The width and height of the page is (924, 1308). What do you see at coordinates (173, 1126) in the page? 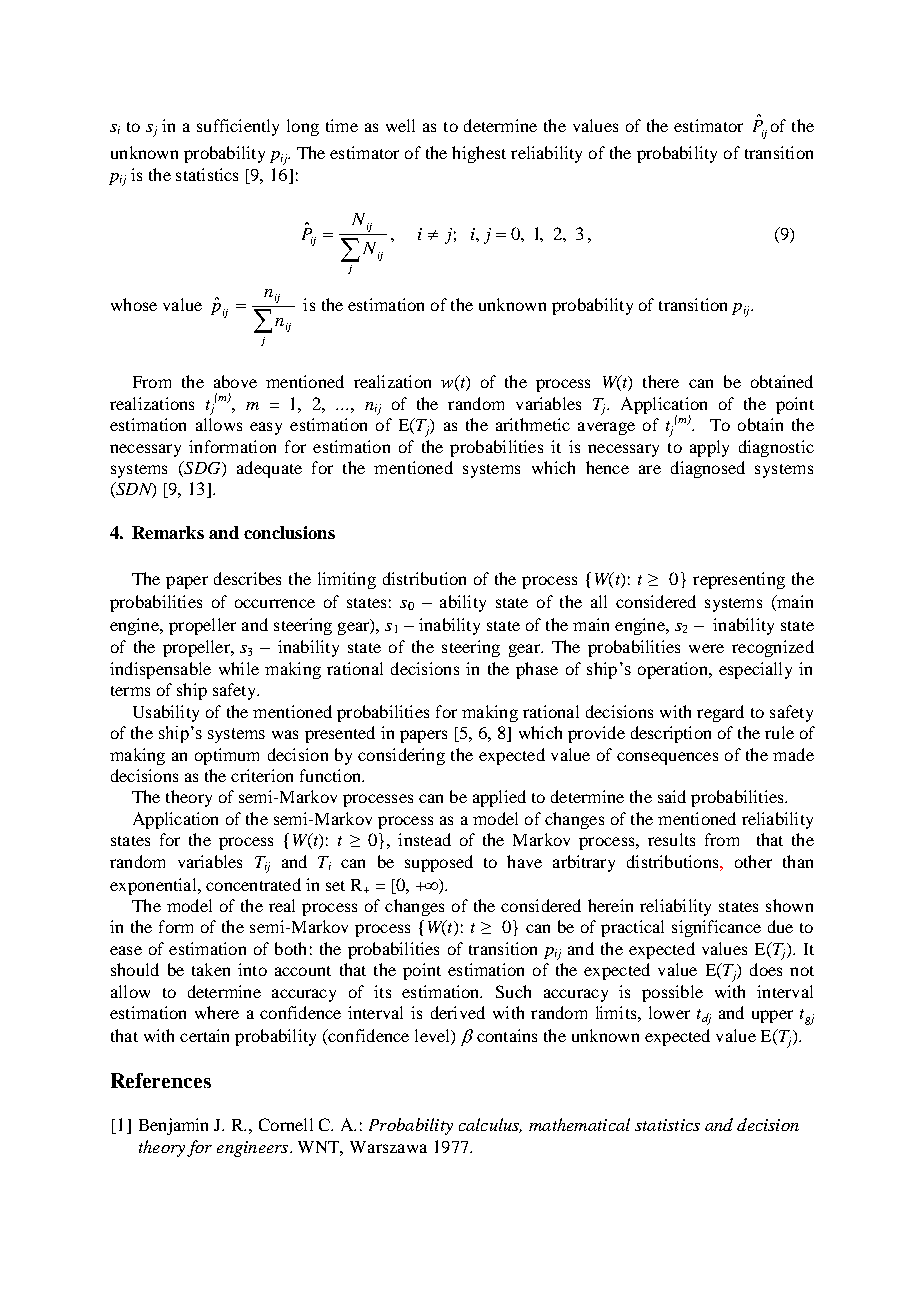
I see `Benjamin` at bounding box center [173, 1126].
